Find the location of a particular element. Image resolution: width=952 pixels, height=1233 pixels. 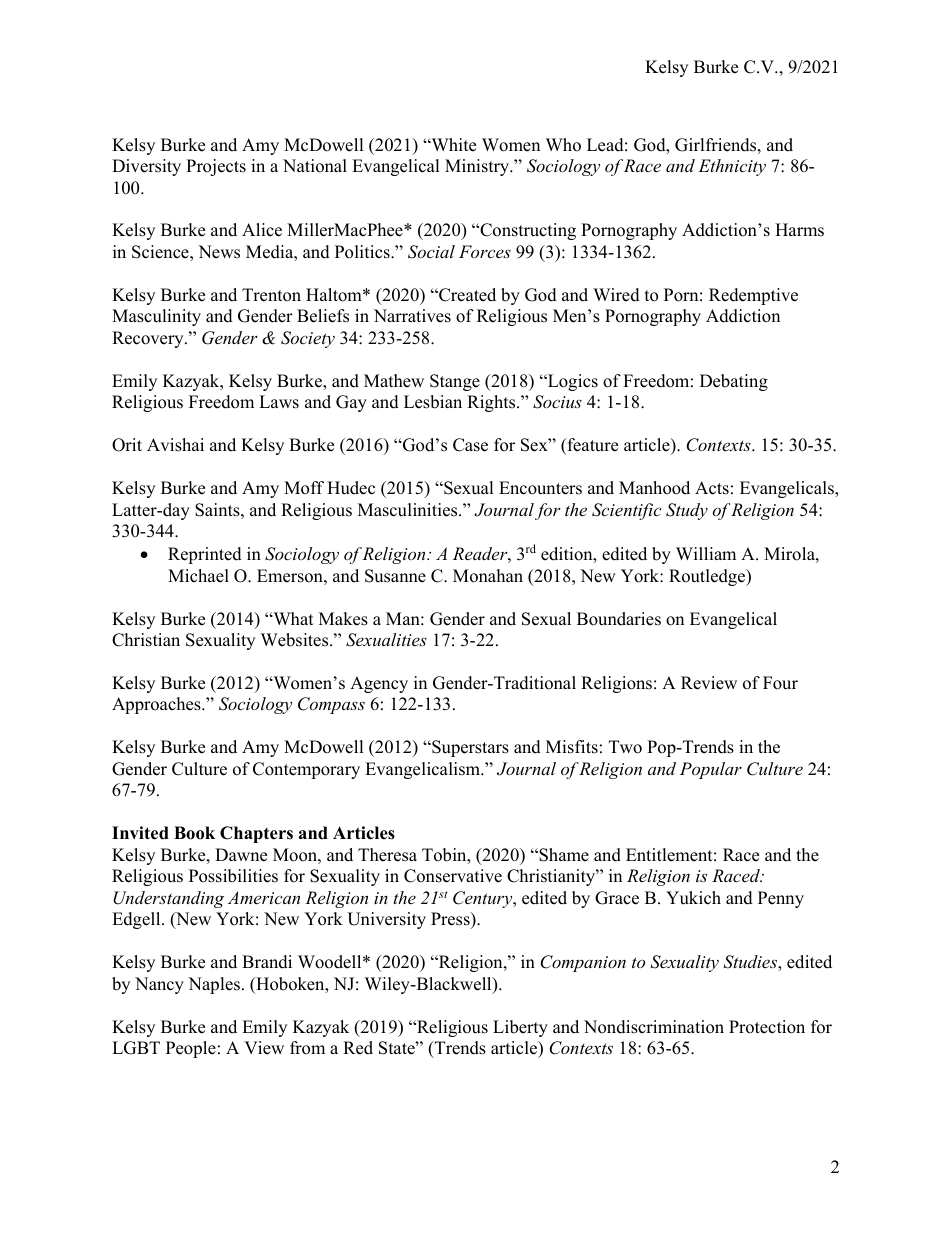

Superstars is located at coordinates (469, 748).
